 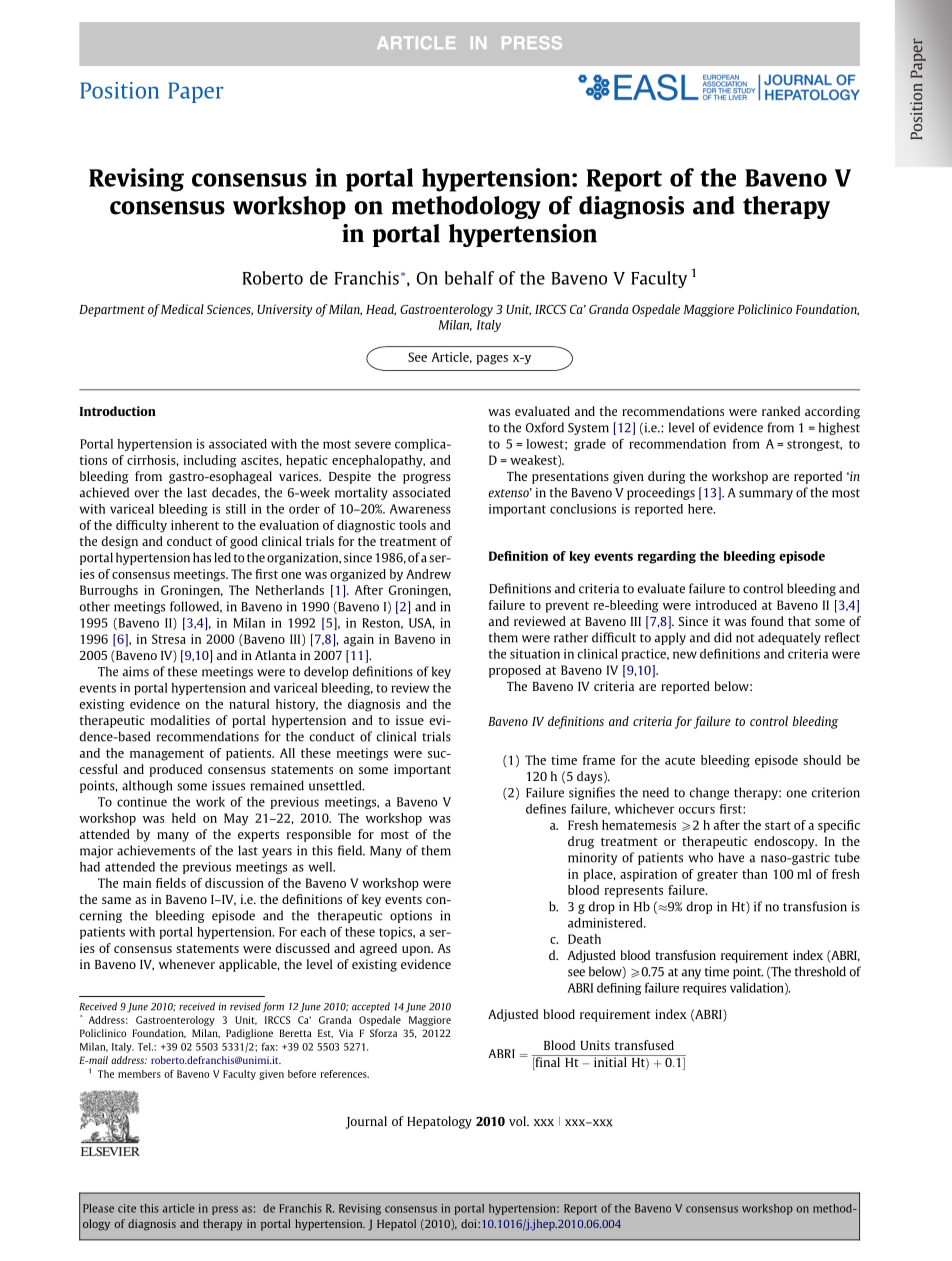 I want to click on aims, so click(x=136, y=671).
